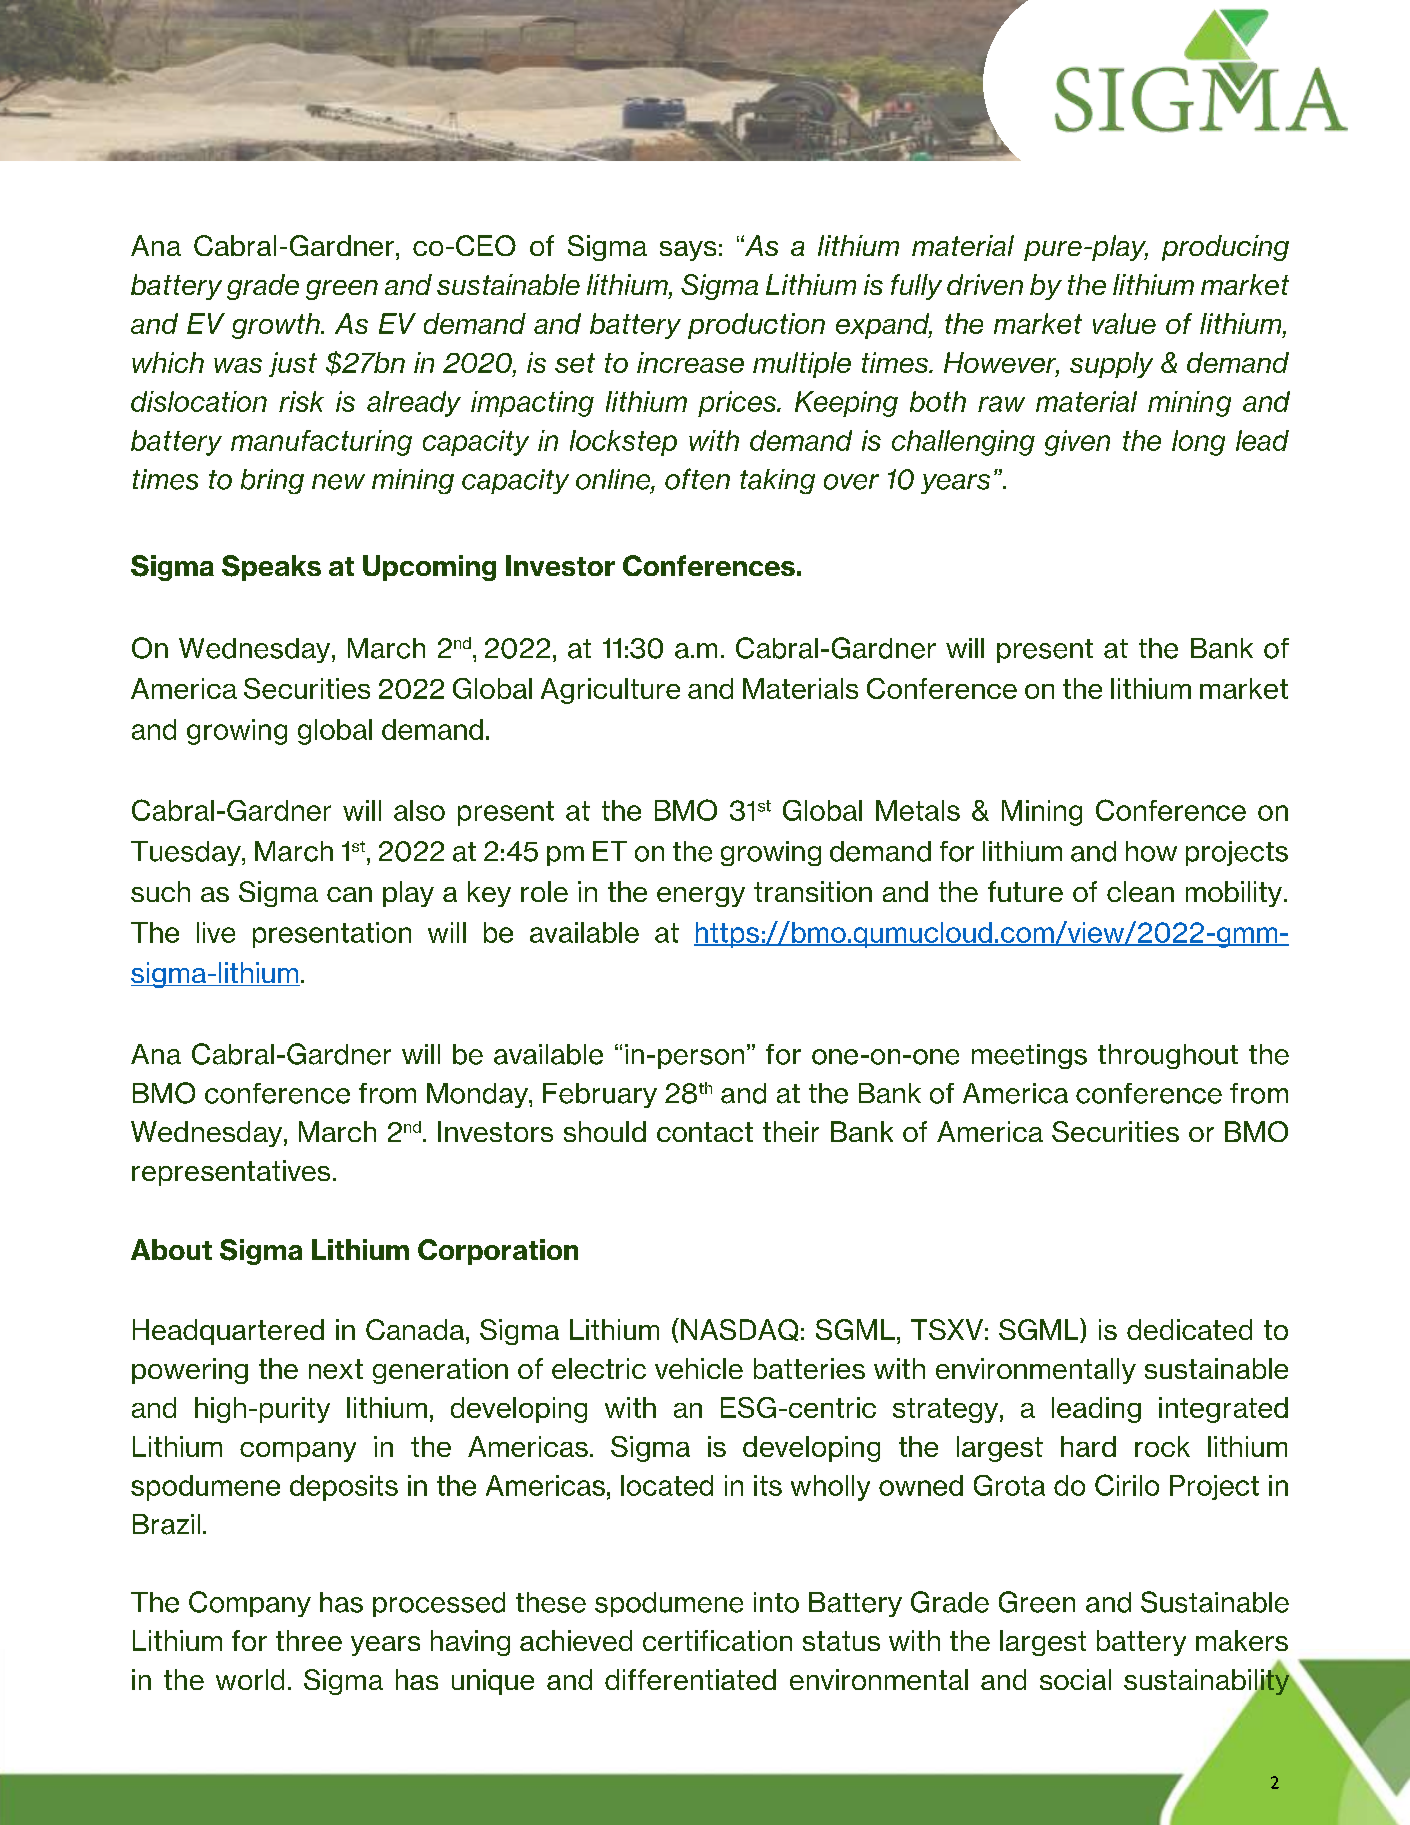 The image size is (1410, 1825). Describe the element at coordinates (419, 810) in the image. I see `also` at that location.
